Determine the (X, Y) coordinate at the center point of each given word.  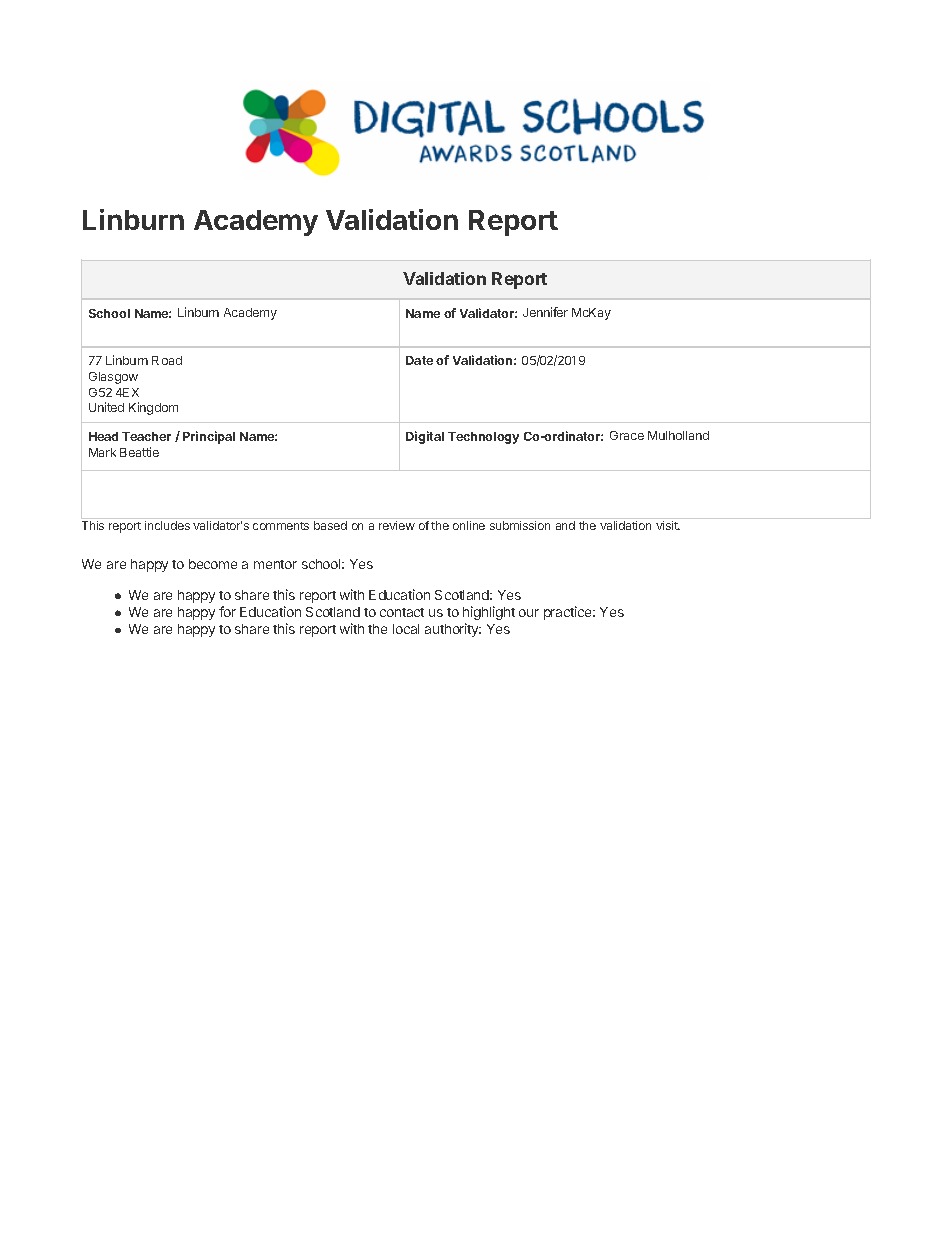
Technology (483, 438)
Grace (627, 435)
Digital (425, 437)
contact (402, 612)
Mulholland (678, 435)
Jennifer (545, 312)
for (227, 611)
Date (419, 360)
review (397, 525)
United (106, 407)
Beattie (139, 452)
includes (167, 525)
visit (668, 525)
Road (167, 360)
